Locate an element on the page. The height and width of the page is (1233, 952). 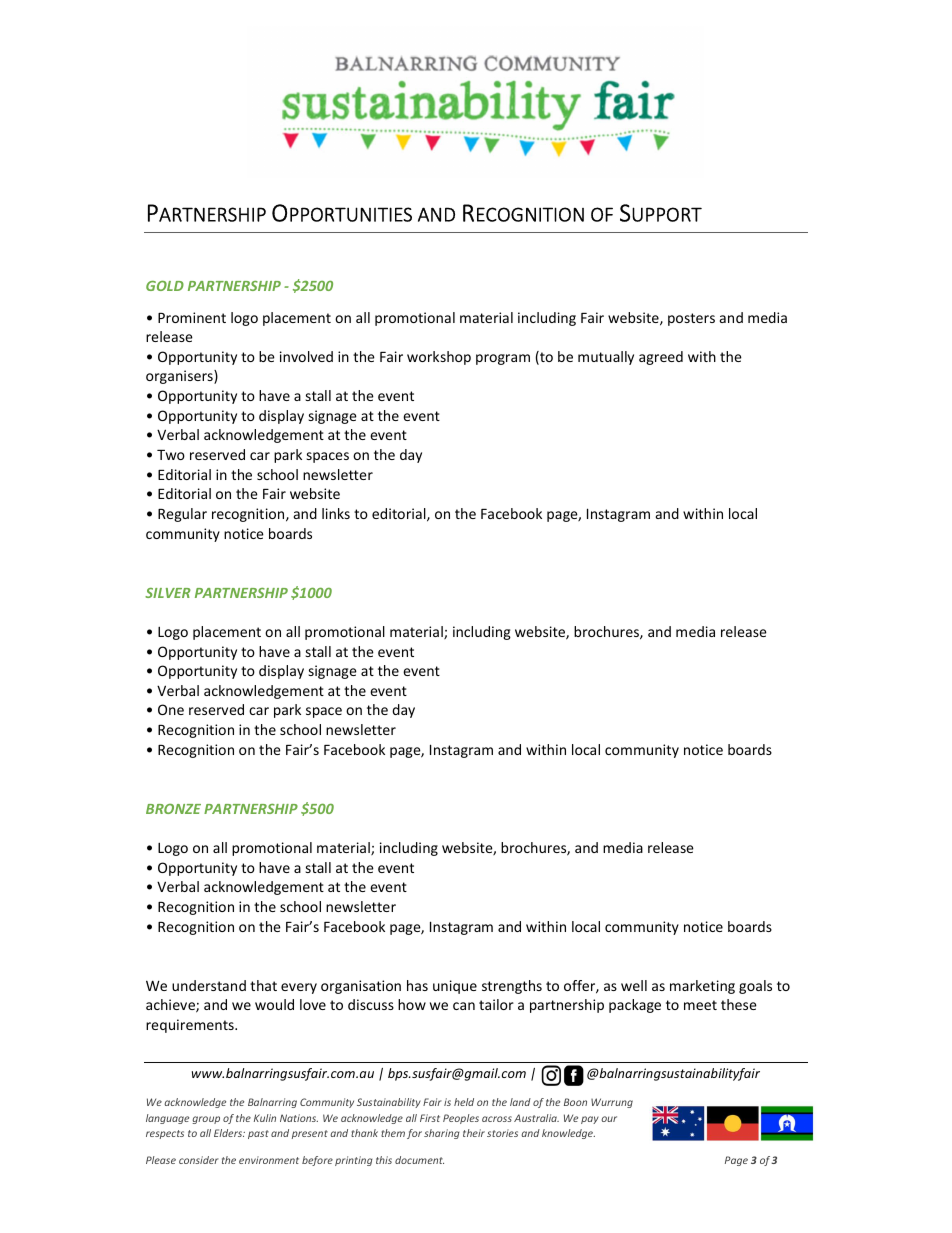
marketing is located at coordinates (702, 987).
